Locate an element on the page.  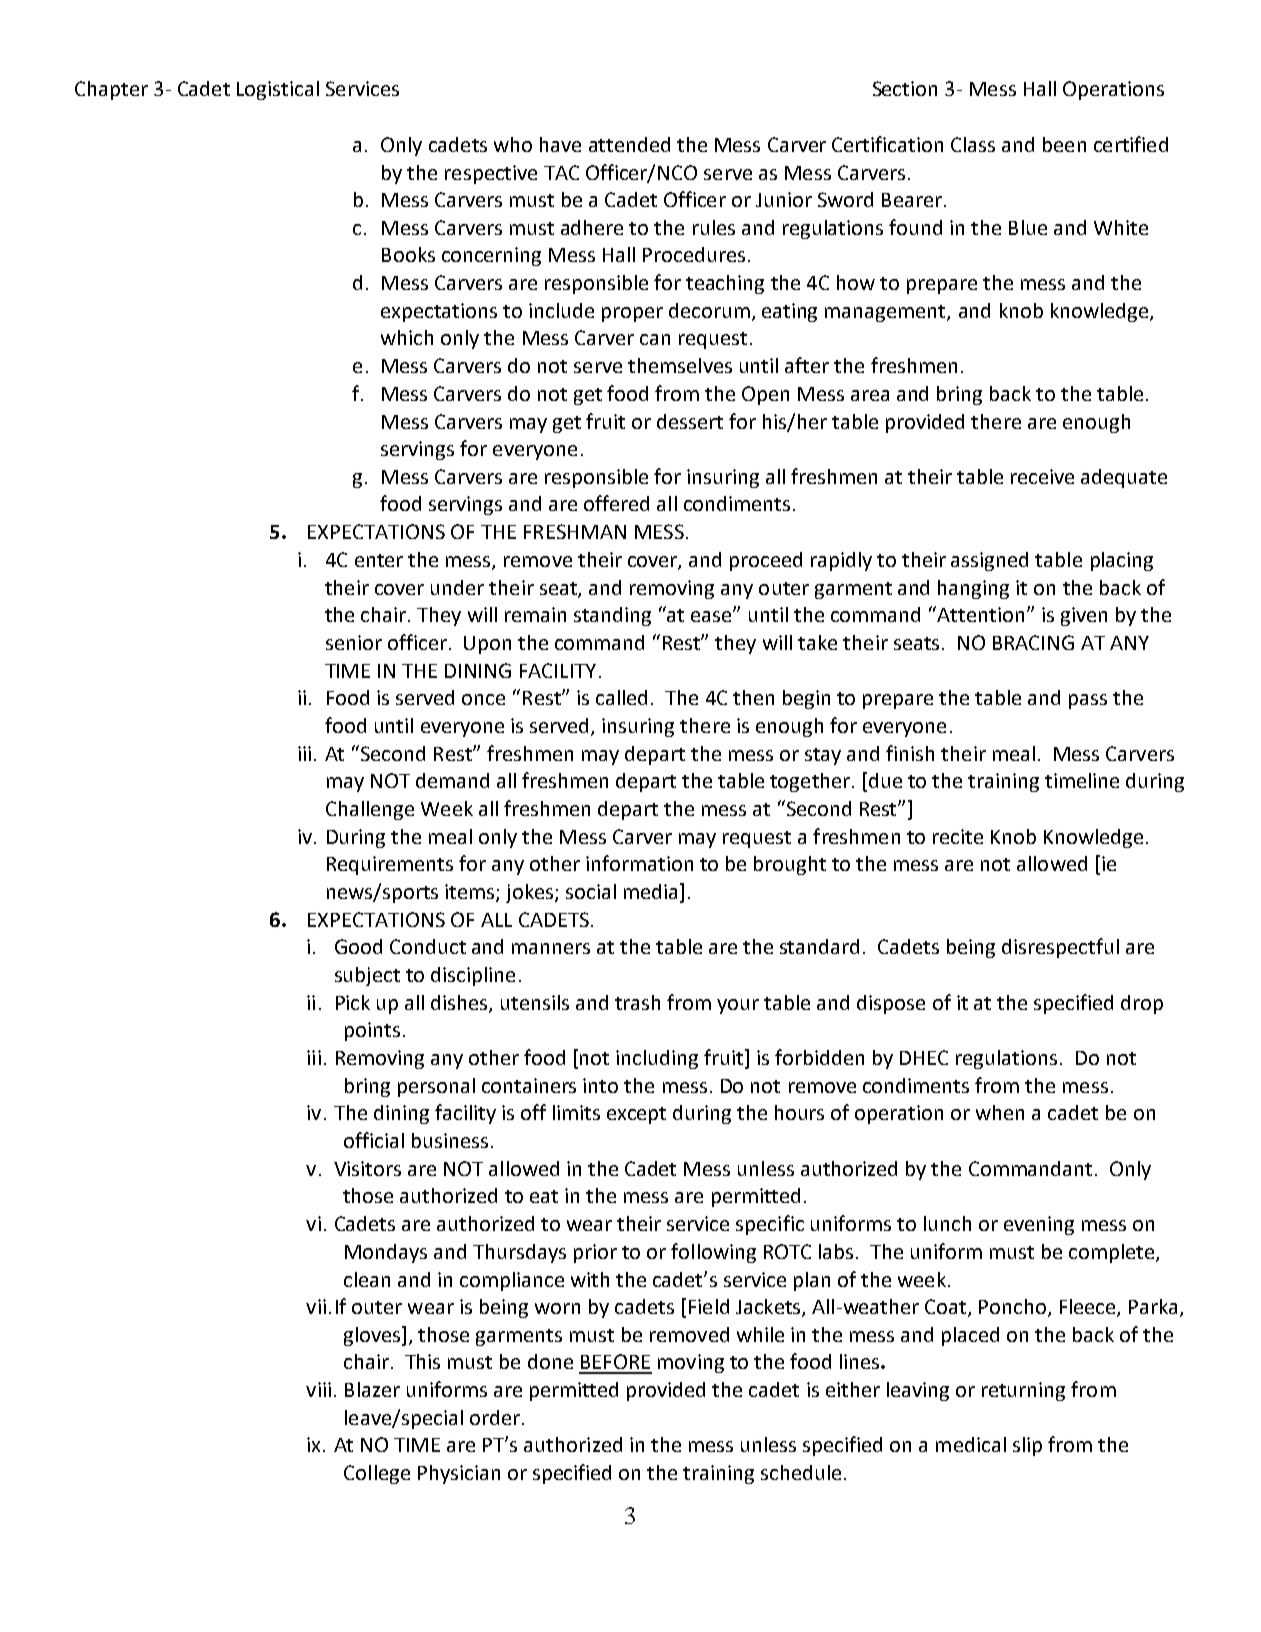
Logistical is located at coordinates (278, 90).
